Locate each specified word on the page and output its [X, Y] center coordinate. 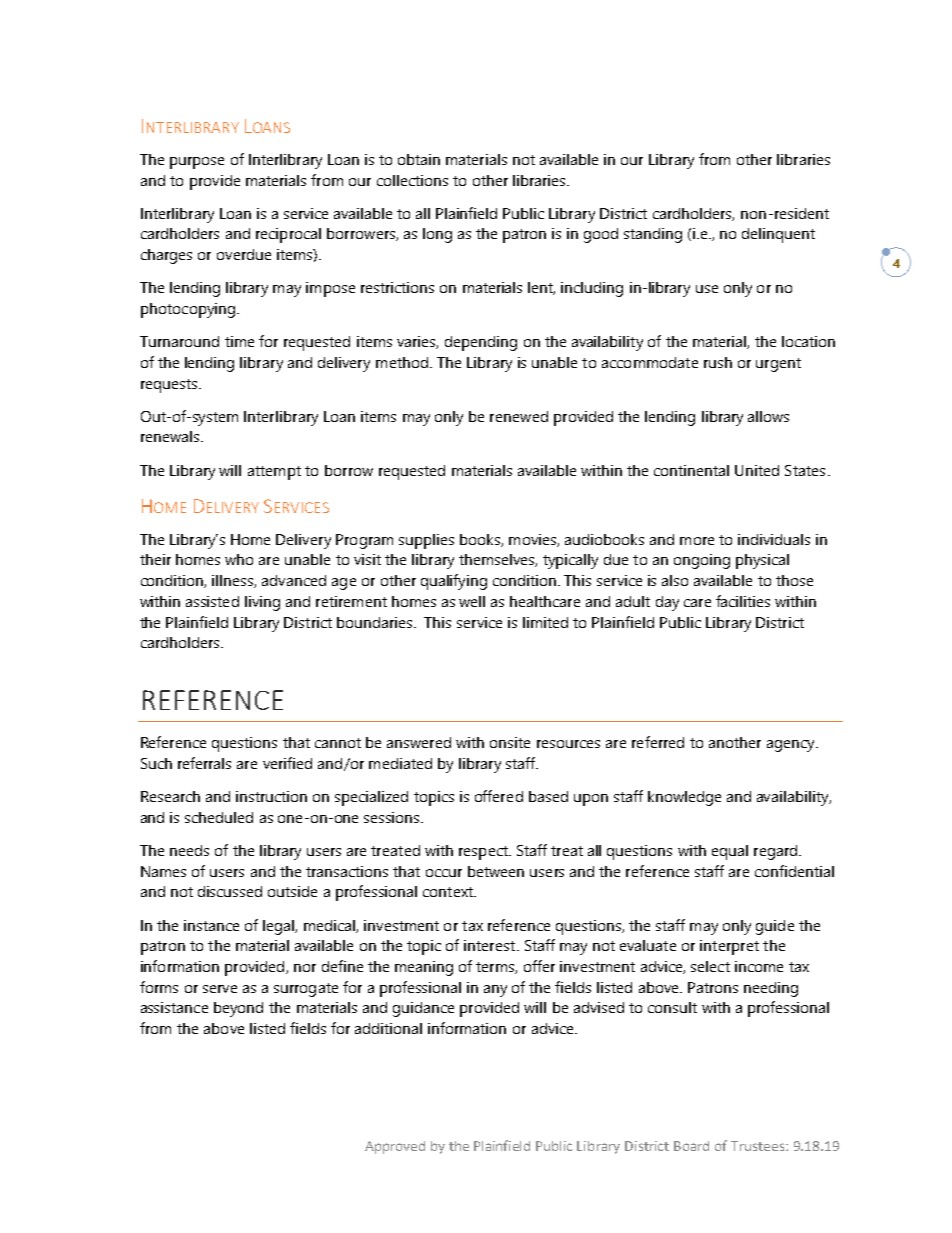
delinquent [778, 235]
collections [412, 180]
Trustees [759, 1146]
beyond [238, 1009]
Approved [395, 1147]
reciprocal [288, 235]
